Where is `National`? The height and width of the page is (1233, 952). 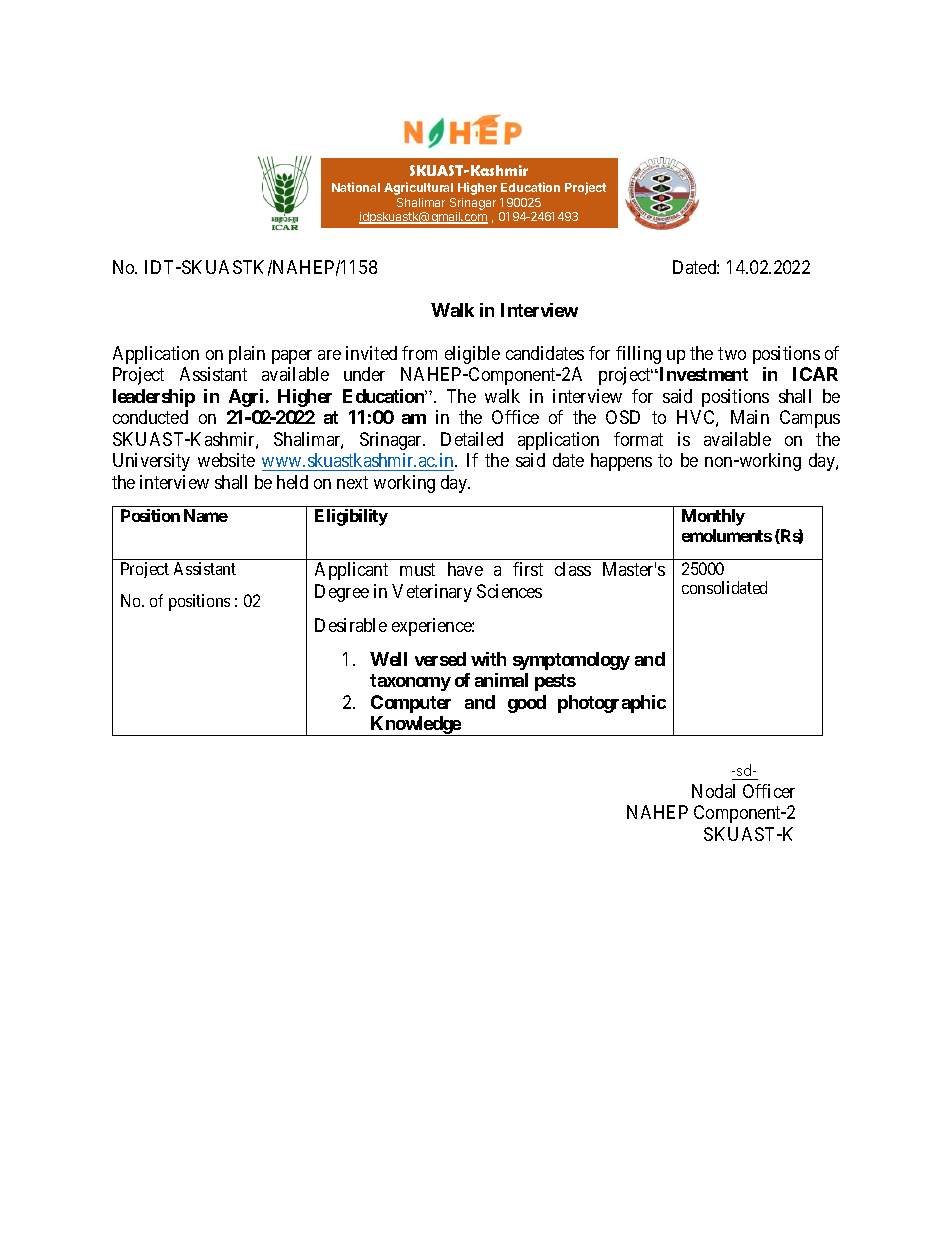
National is located at coordinates (356, 187).
